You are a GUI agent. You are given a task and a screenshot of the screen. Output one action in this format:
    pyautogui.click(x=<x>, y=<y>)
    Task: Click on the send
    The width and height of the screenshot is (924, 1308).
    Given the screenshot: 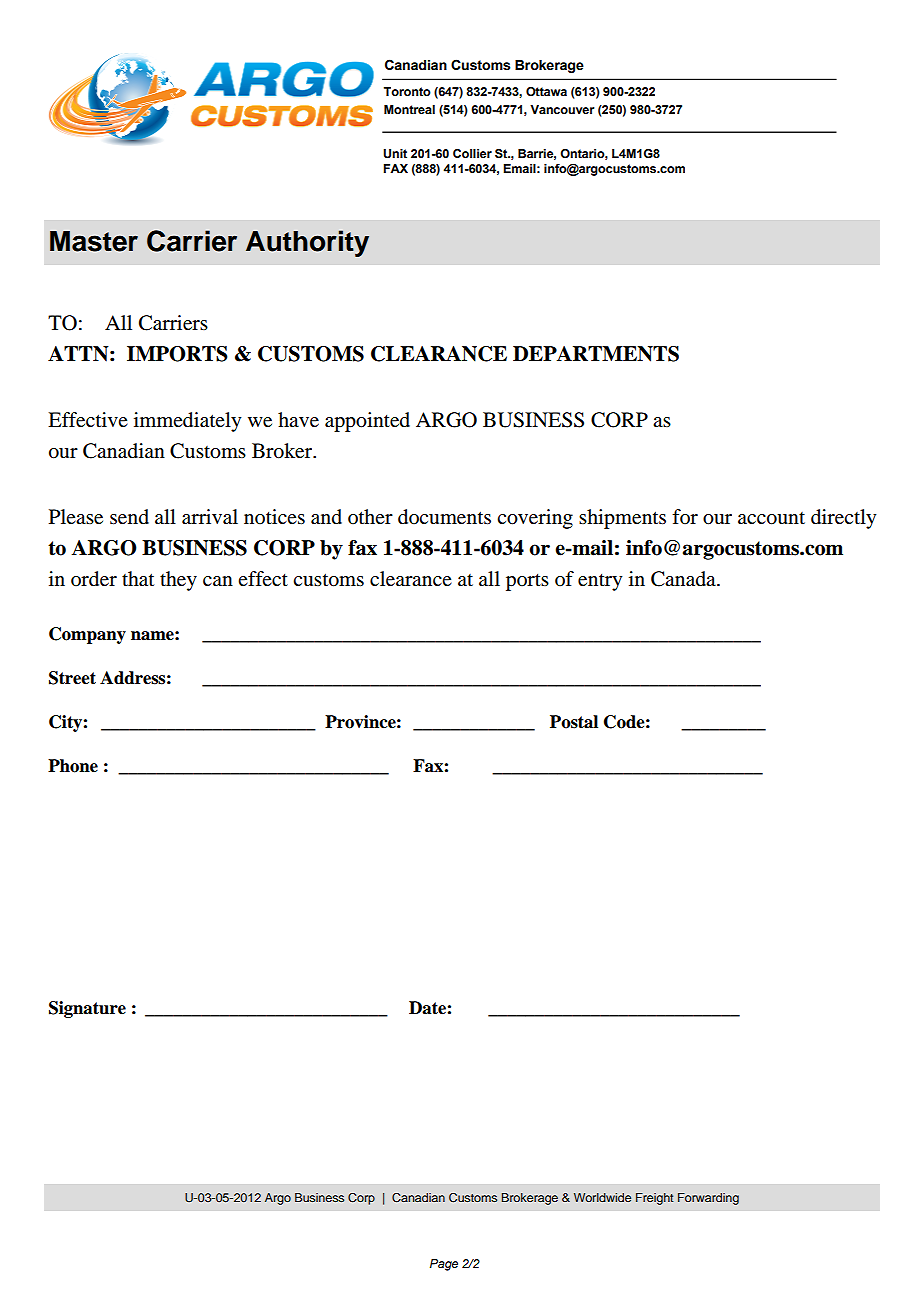 What is the action you would take?
    pyautogui.click(x=129, y=517)
